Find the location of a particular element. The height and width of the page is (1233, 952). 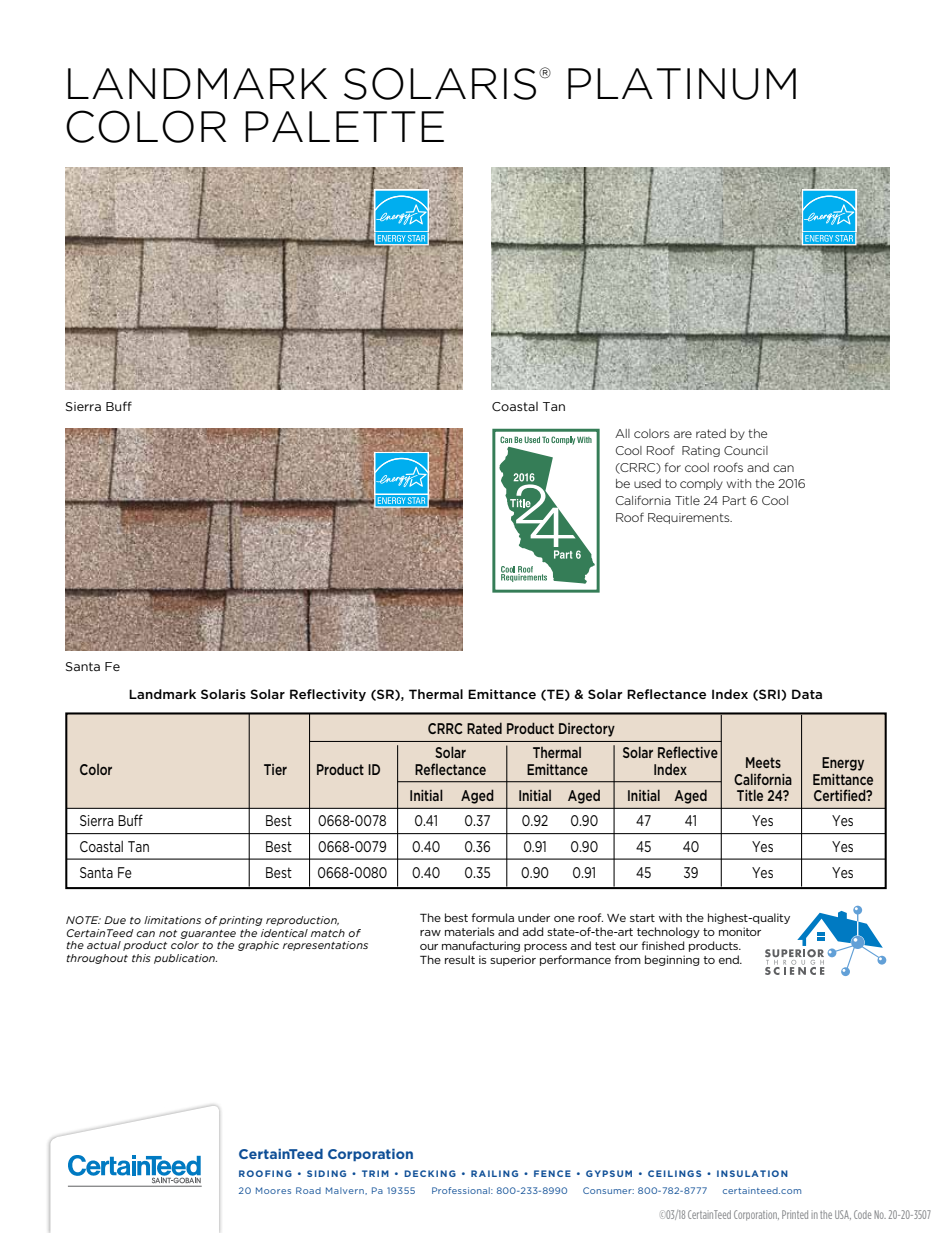

Moores is located at coordinates (273, 1190).
